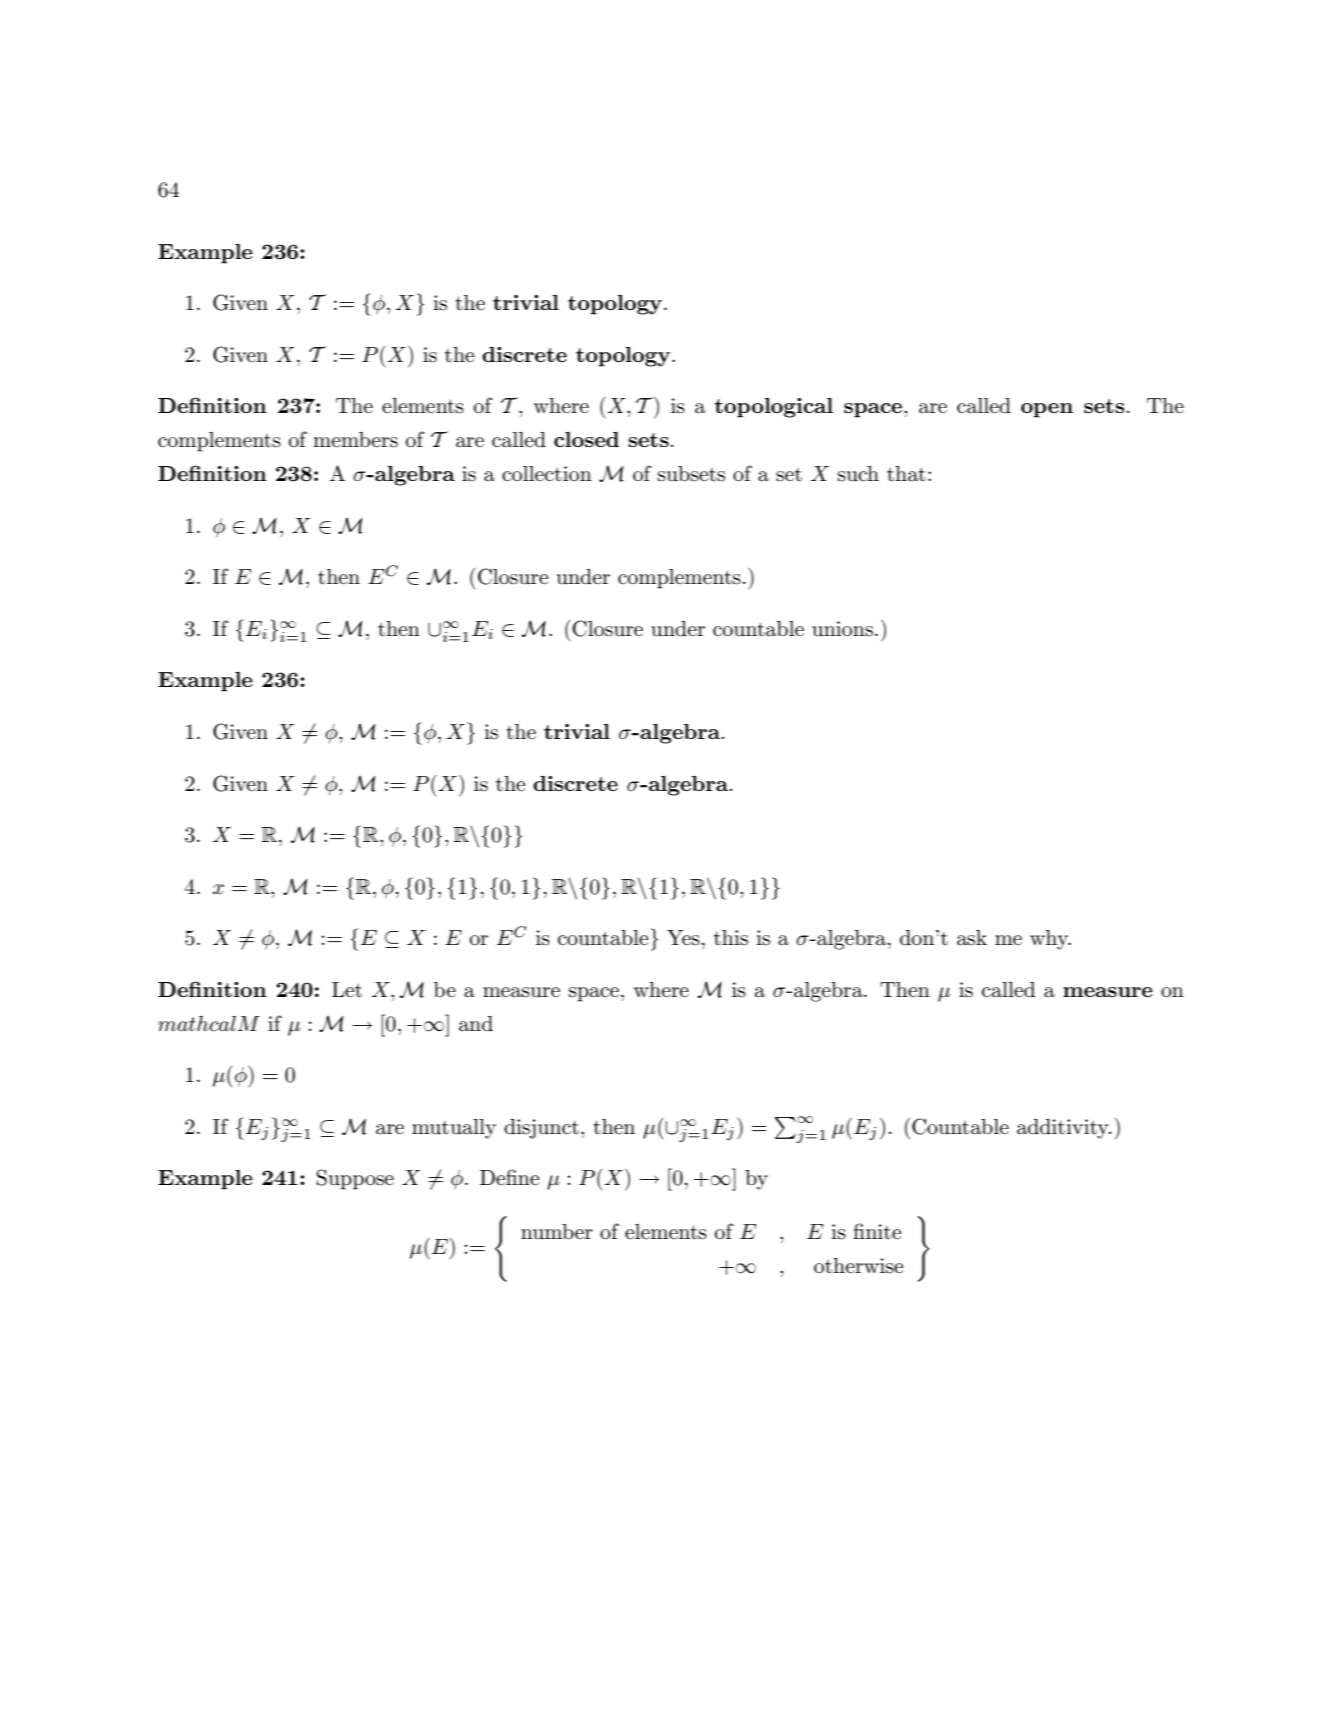  What do you see at coordinates (774, 408) in the image?
I see `topological` at bounding box center [774, 408].
